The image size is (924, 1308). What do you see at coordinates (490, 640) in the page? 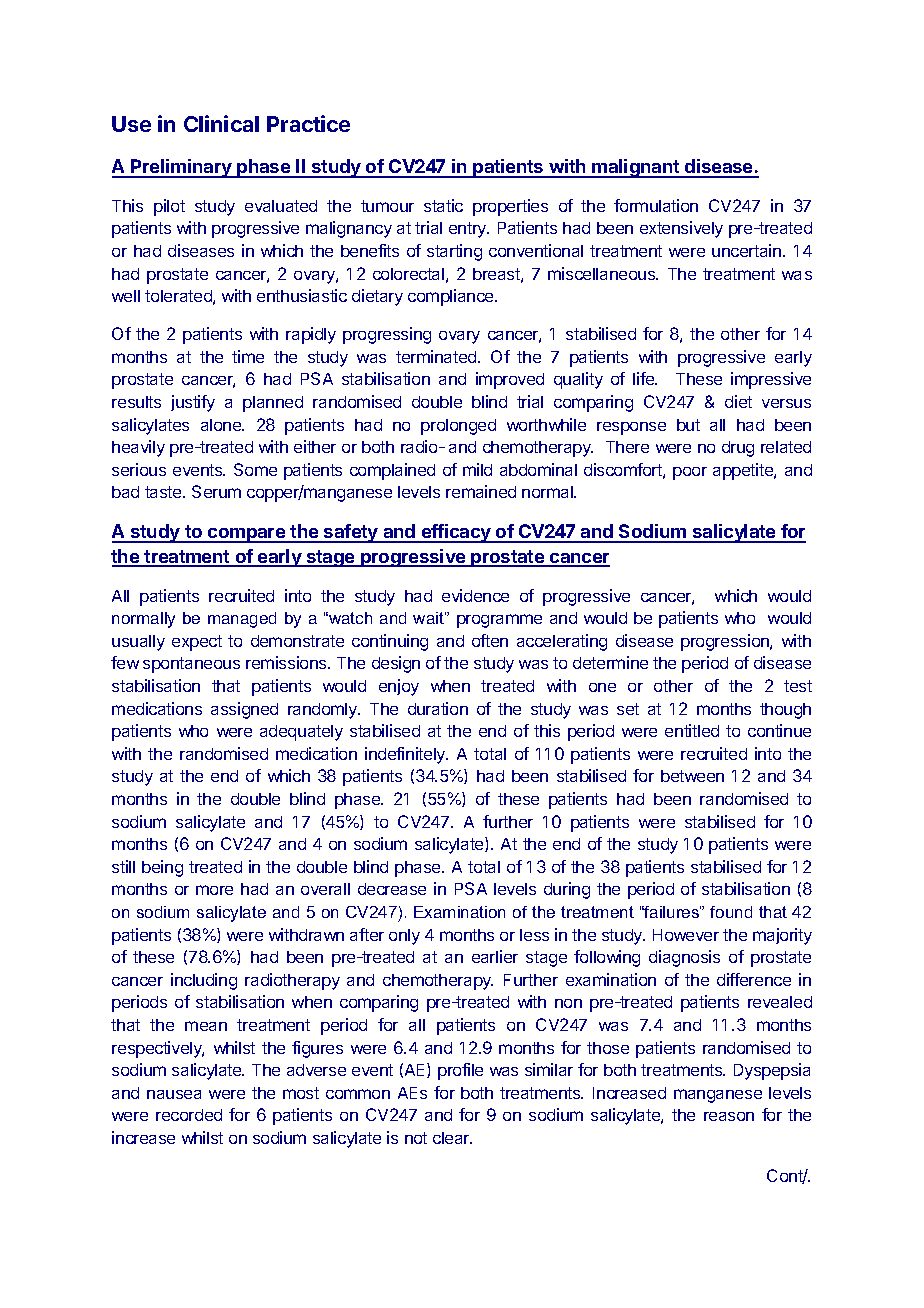
I see `often` at bounding box center [490, 640].
